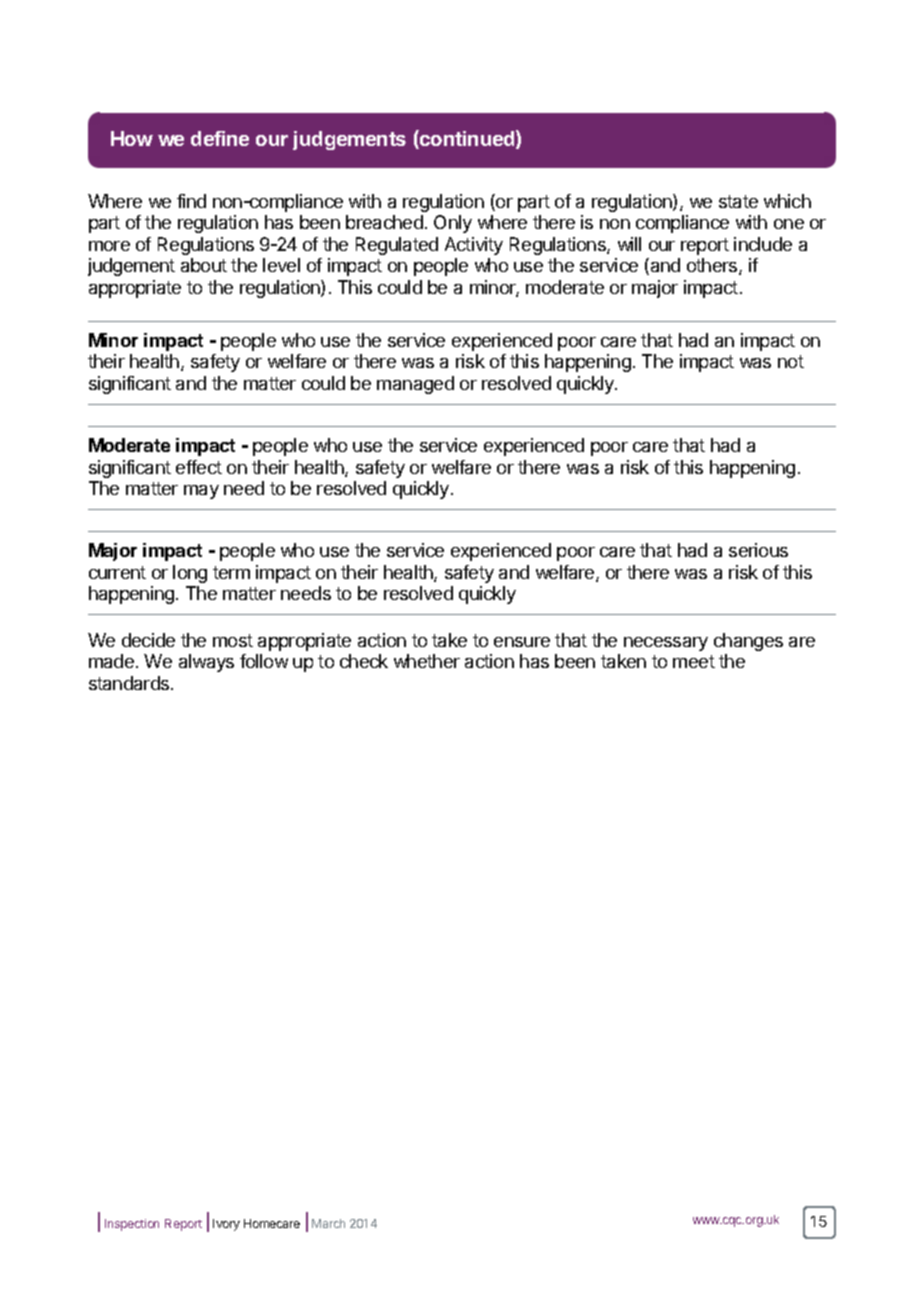  Describe the element at coordinates (130, 683) in the screenshot. I see `standards` at that location.
